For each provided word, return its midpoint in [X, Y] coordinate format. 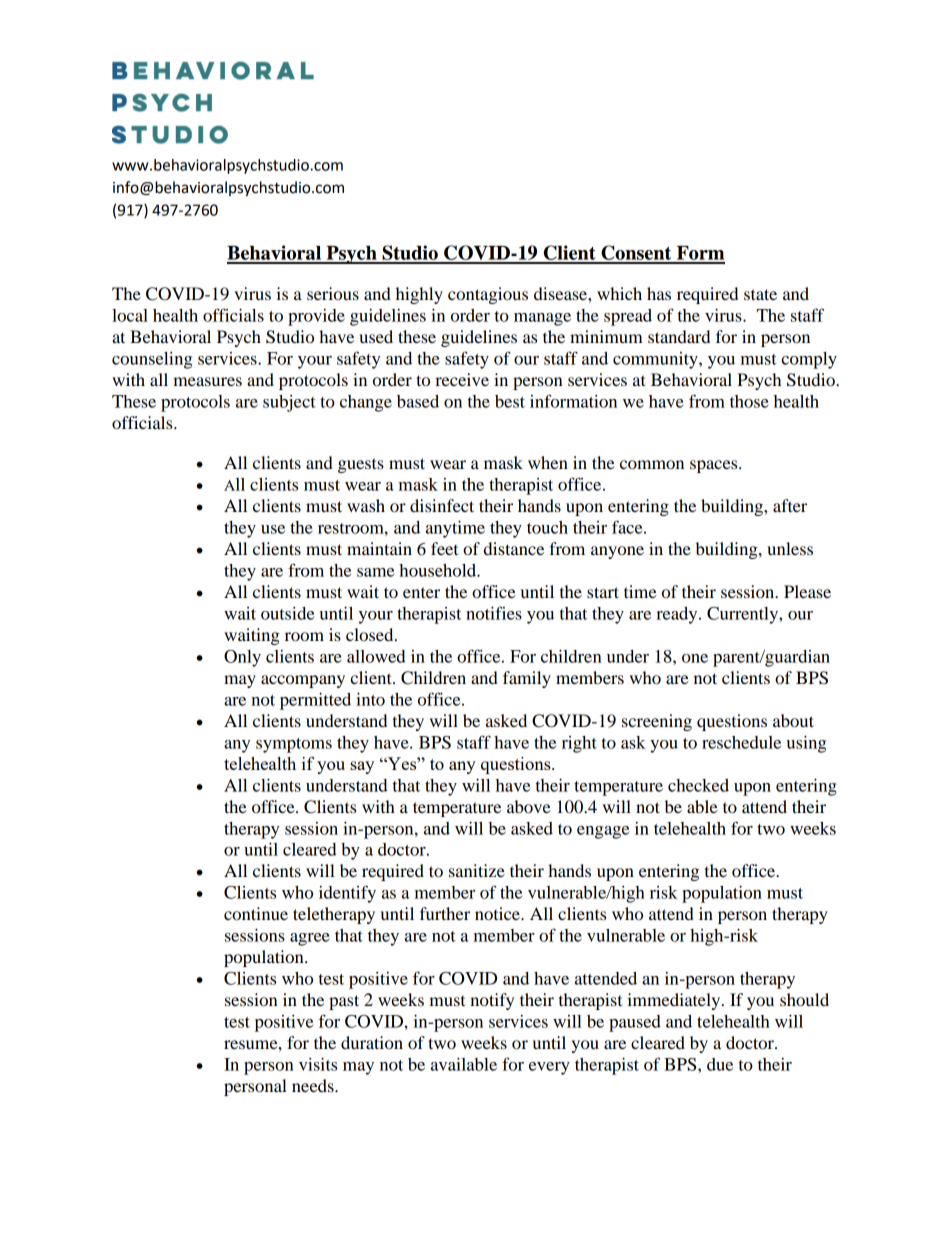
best [510, 401]
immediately [675, 1001]
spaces [715, 466]
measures [207, 381]
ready [678, 615]
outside [287, 613]
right [579, 744]
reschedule [741, 742]
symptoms [294, 745]
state [760, 294]
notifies [494, 613]
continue [256, 913]
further [445, 913]
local [130, 315]
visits [318, 1064]
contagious [488, 295]
